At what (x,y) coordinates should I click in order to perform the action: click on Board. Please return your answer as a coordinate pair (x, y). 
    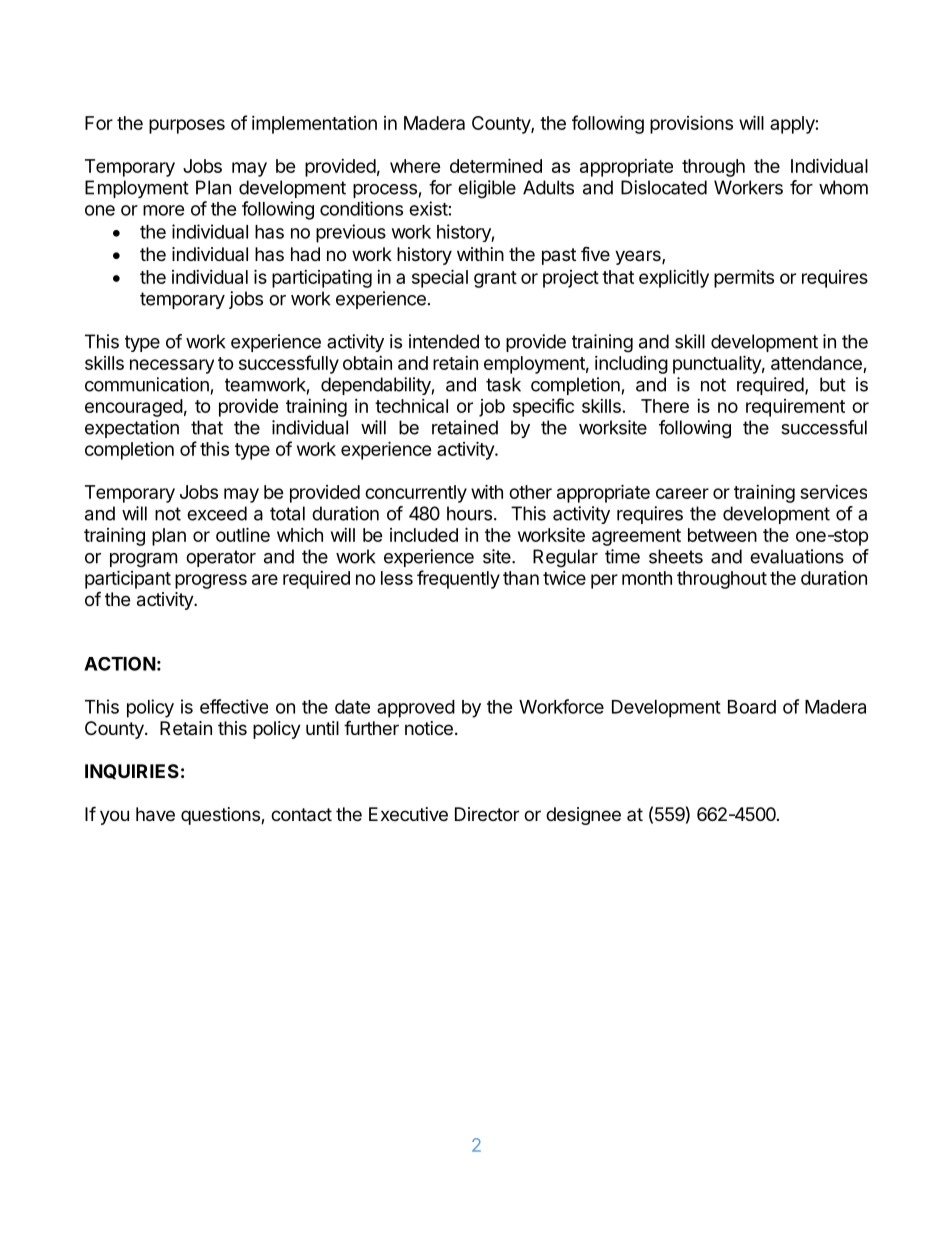
    Looking at the image, I should click on (752, 707).
